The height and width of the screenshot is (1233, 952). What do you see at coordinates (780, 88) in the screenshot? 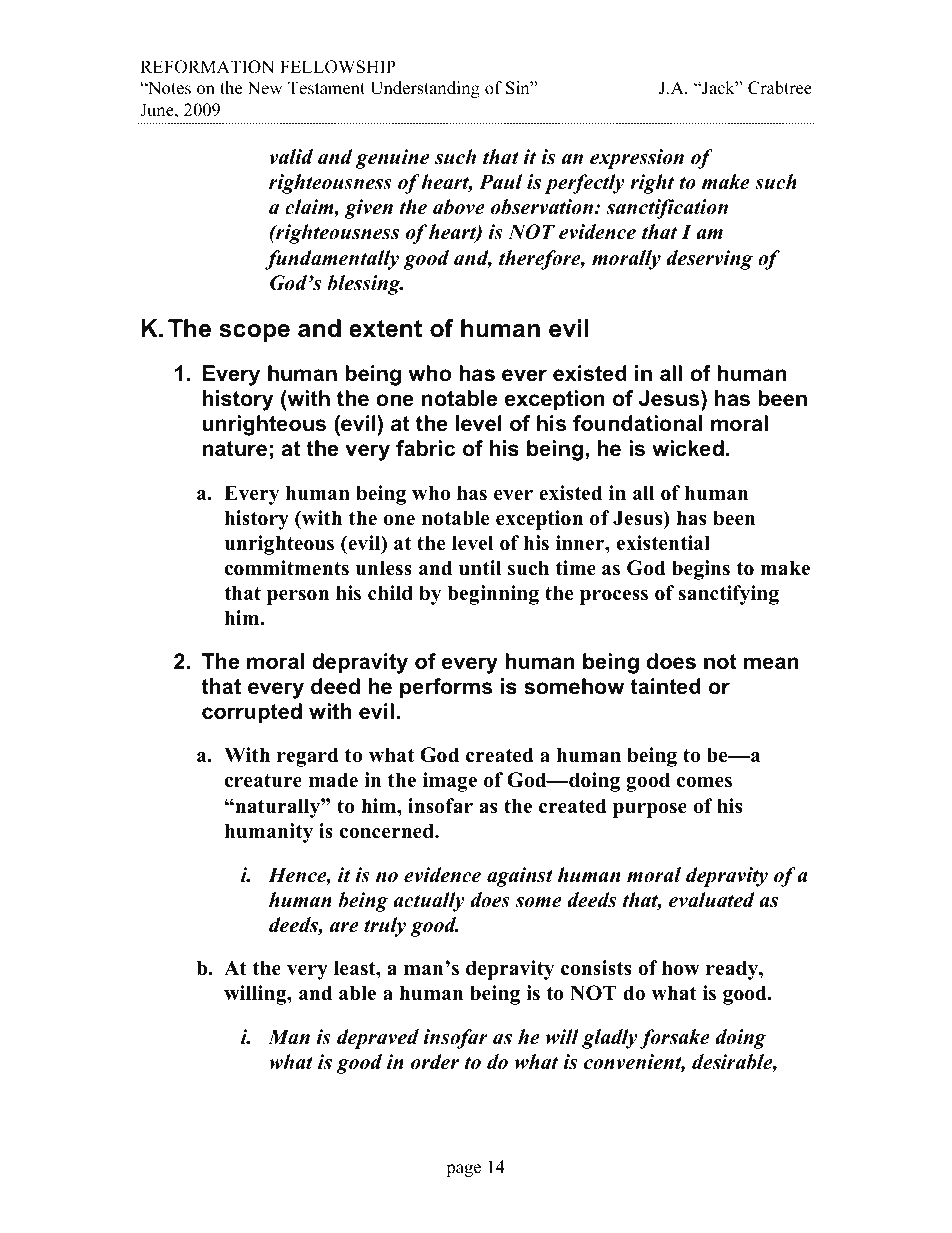
I see `Crabtree` at bounding box center [780, 88].
